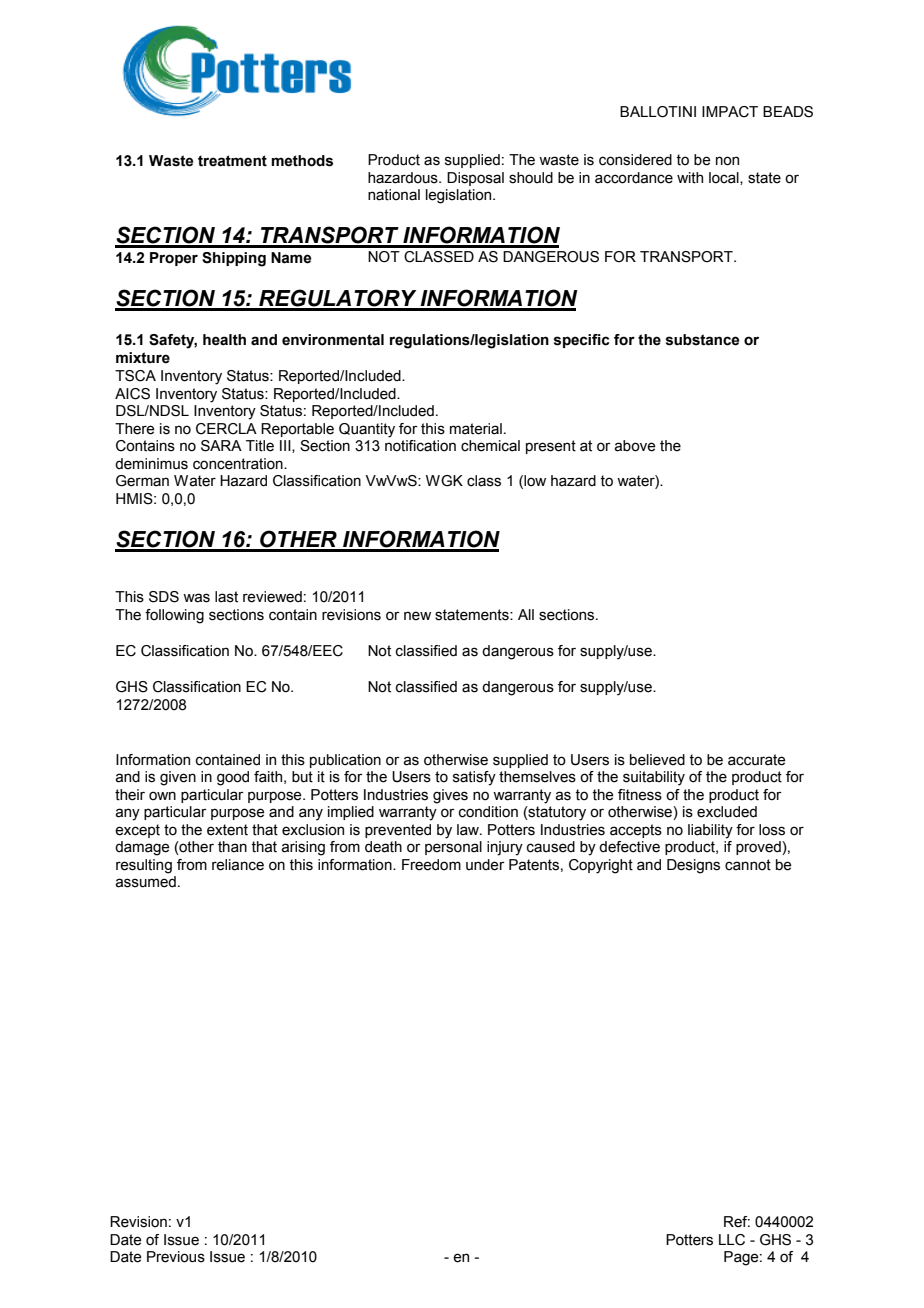 This image has height=1308, width=924. What do you see at coordinates (693, 866) in the image?
I see `Designs` at bounding box center [693, 866].
